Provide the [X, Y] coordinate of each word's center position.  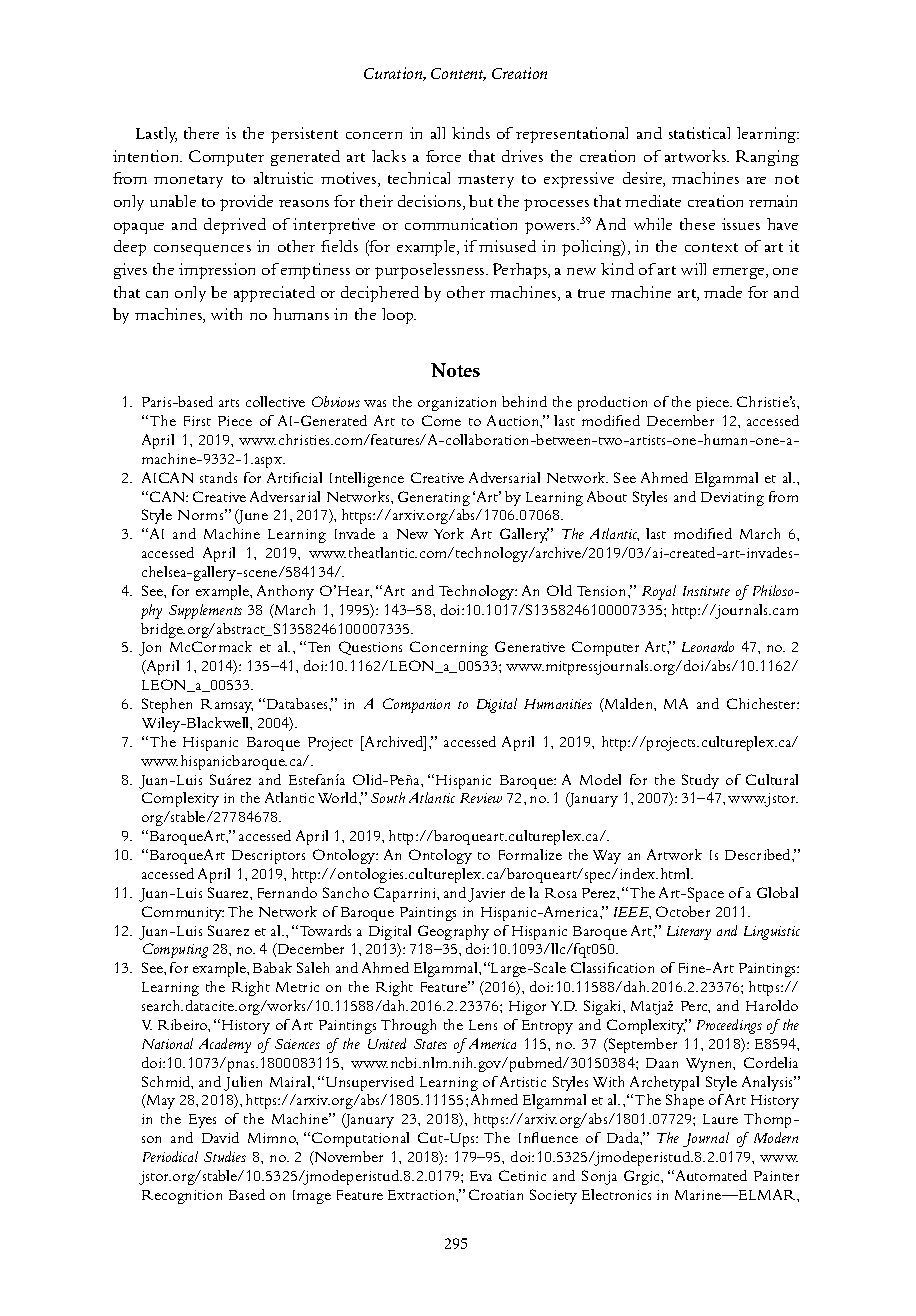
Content [458, 74]
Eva [481, 1176]
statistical [699, 133]
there [201, 133]
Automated [710, 1175]
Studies [225, 1156]
